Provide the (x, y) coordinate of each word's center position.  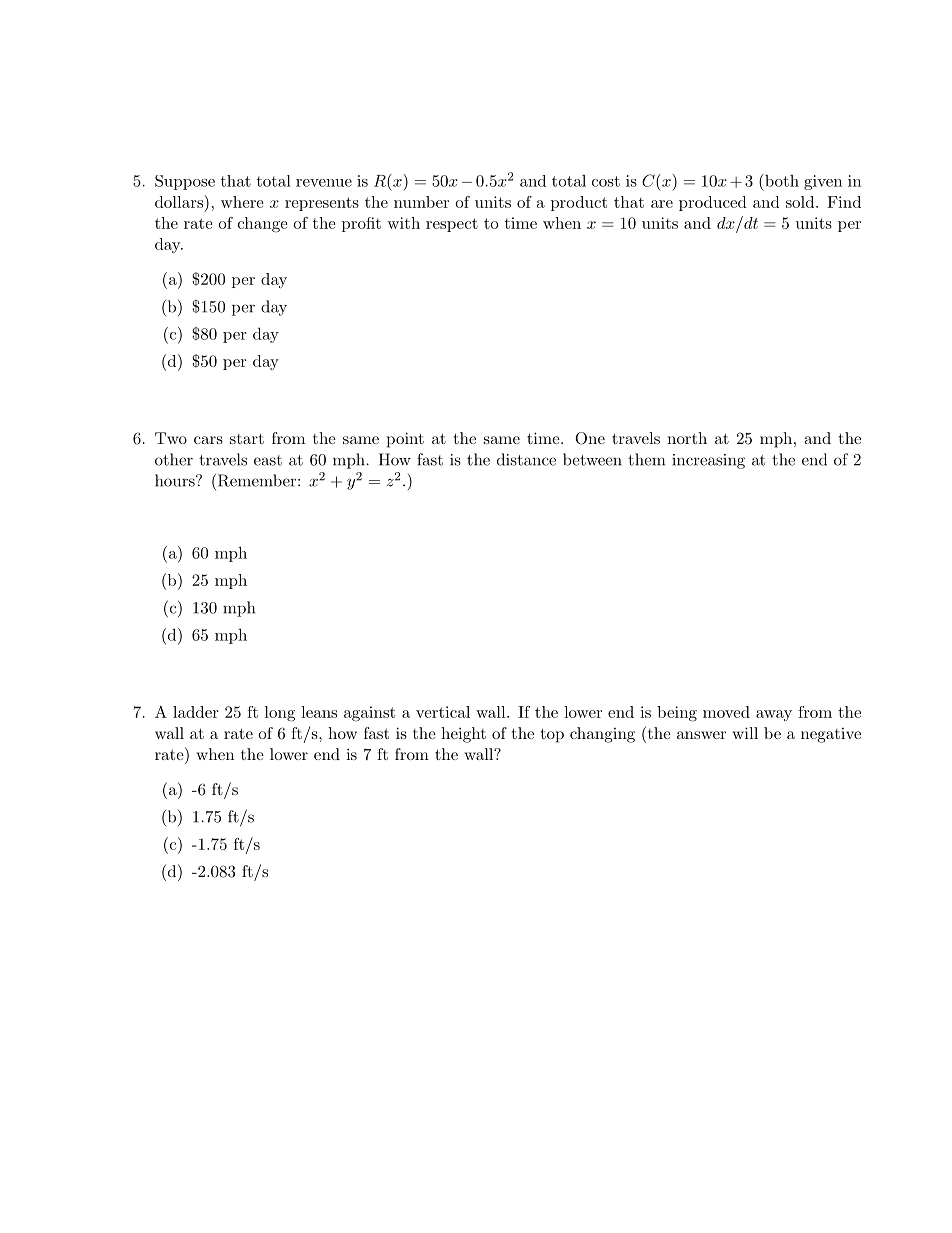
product (579, 203)
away (774, 715)
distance (526, 459)
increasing (708, 461)
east (268, 460)
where (242, 202)
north (687, 438)
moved (726, 712)
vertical (443, 712)
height (463, 735)
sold (800, 202)
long (280, 714)
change (263, 225)
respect (452, 225)
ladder (196, 712)
